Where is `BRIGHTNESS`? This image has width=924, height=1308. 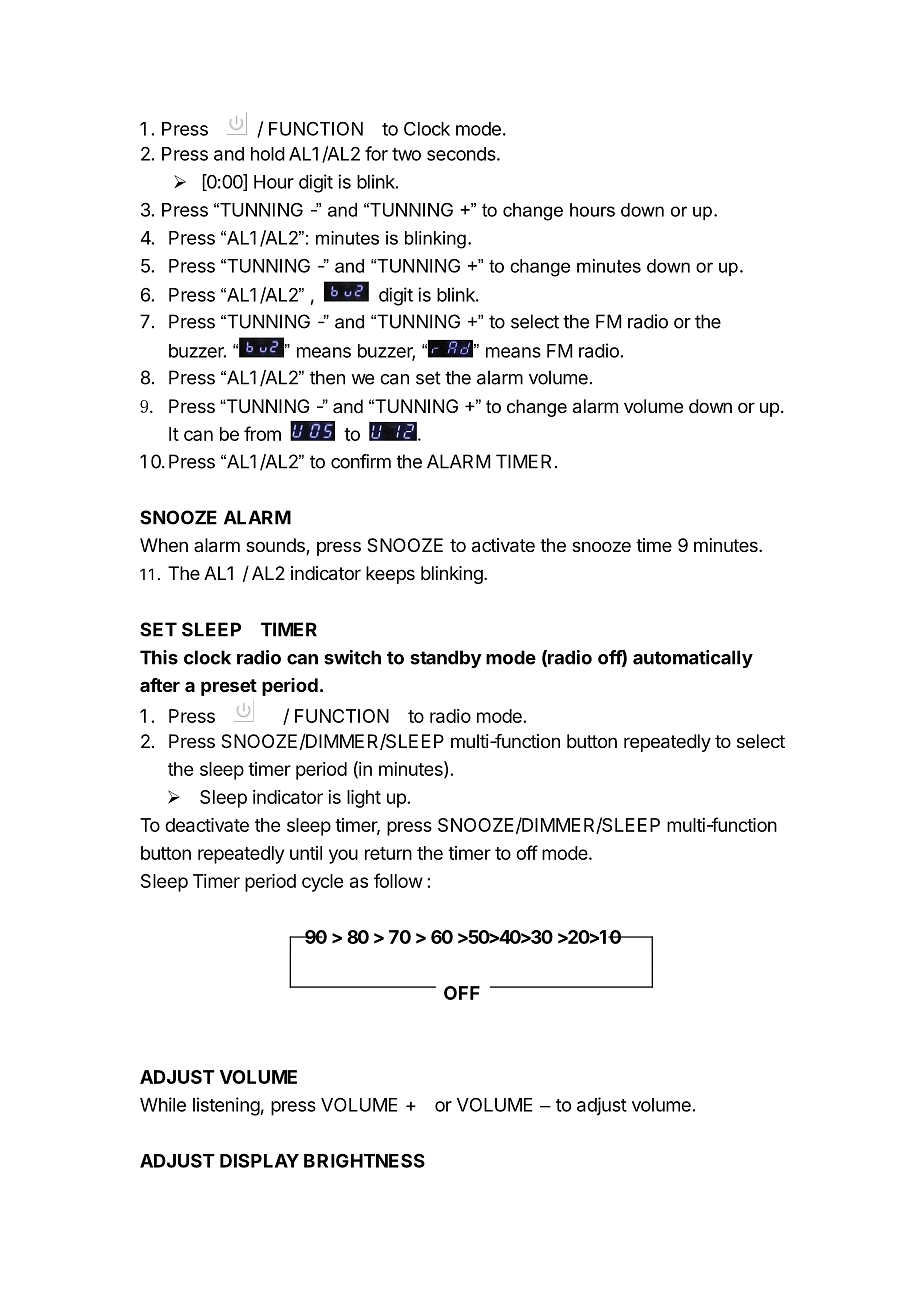 BRIGHTNESS is located at coordinates (364, 1160).
